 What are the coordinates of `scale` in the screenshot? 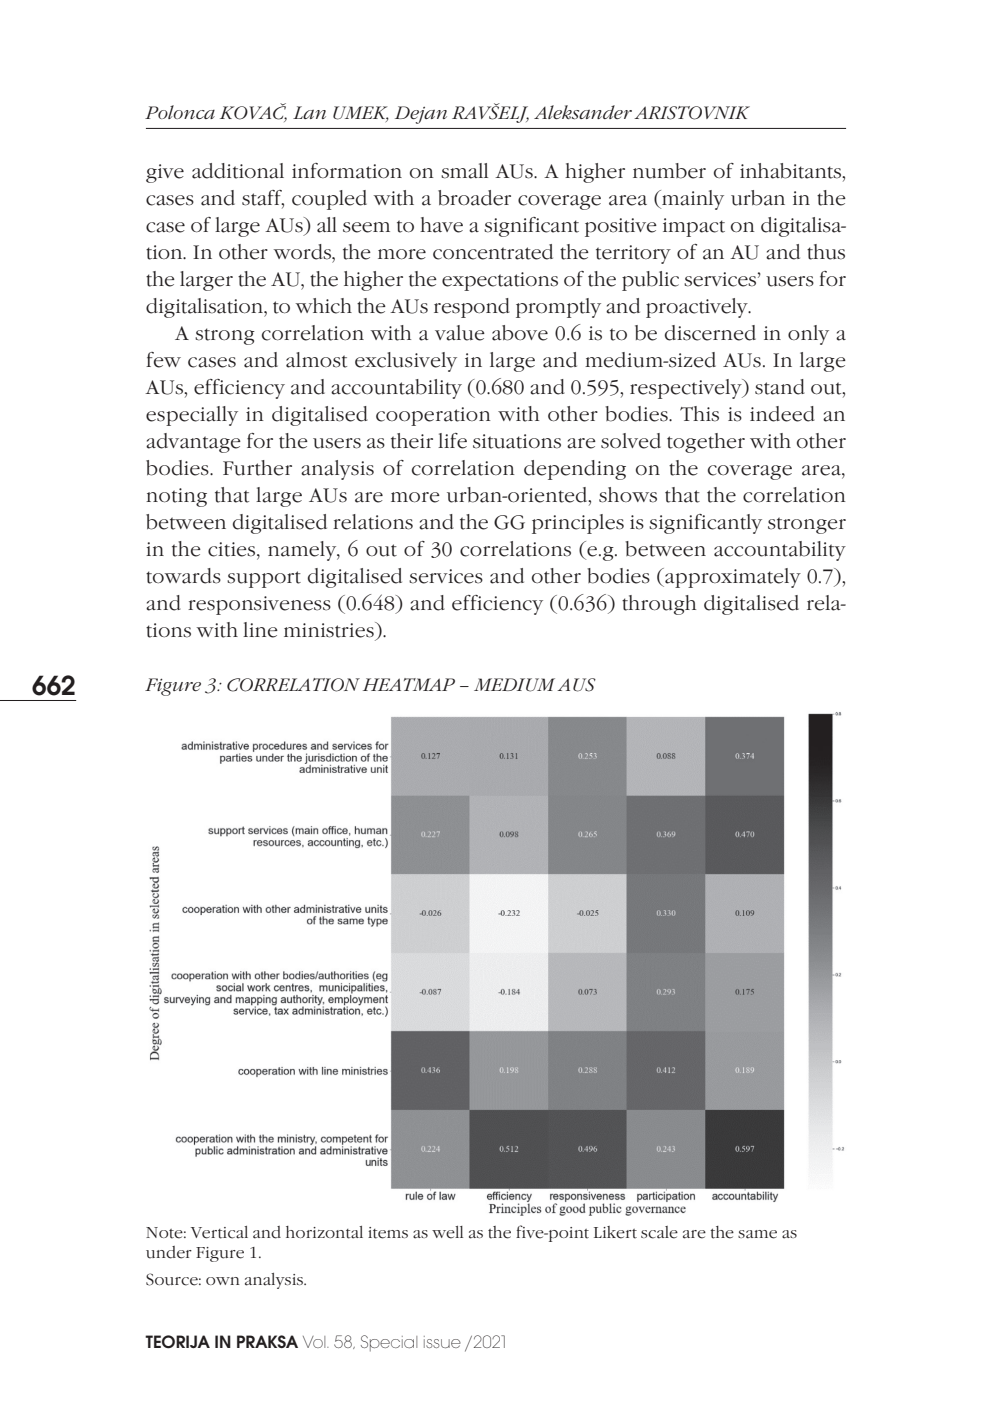 It's located at (659, 1232).
